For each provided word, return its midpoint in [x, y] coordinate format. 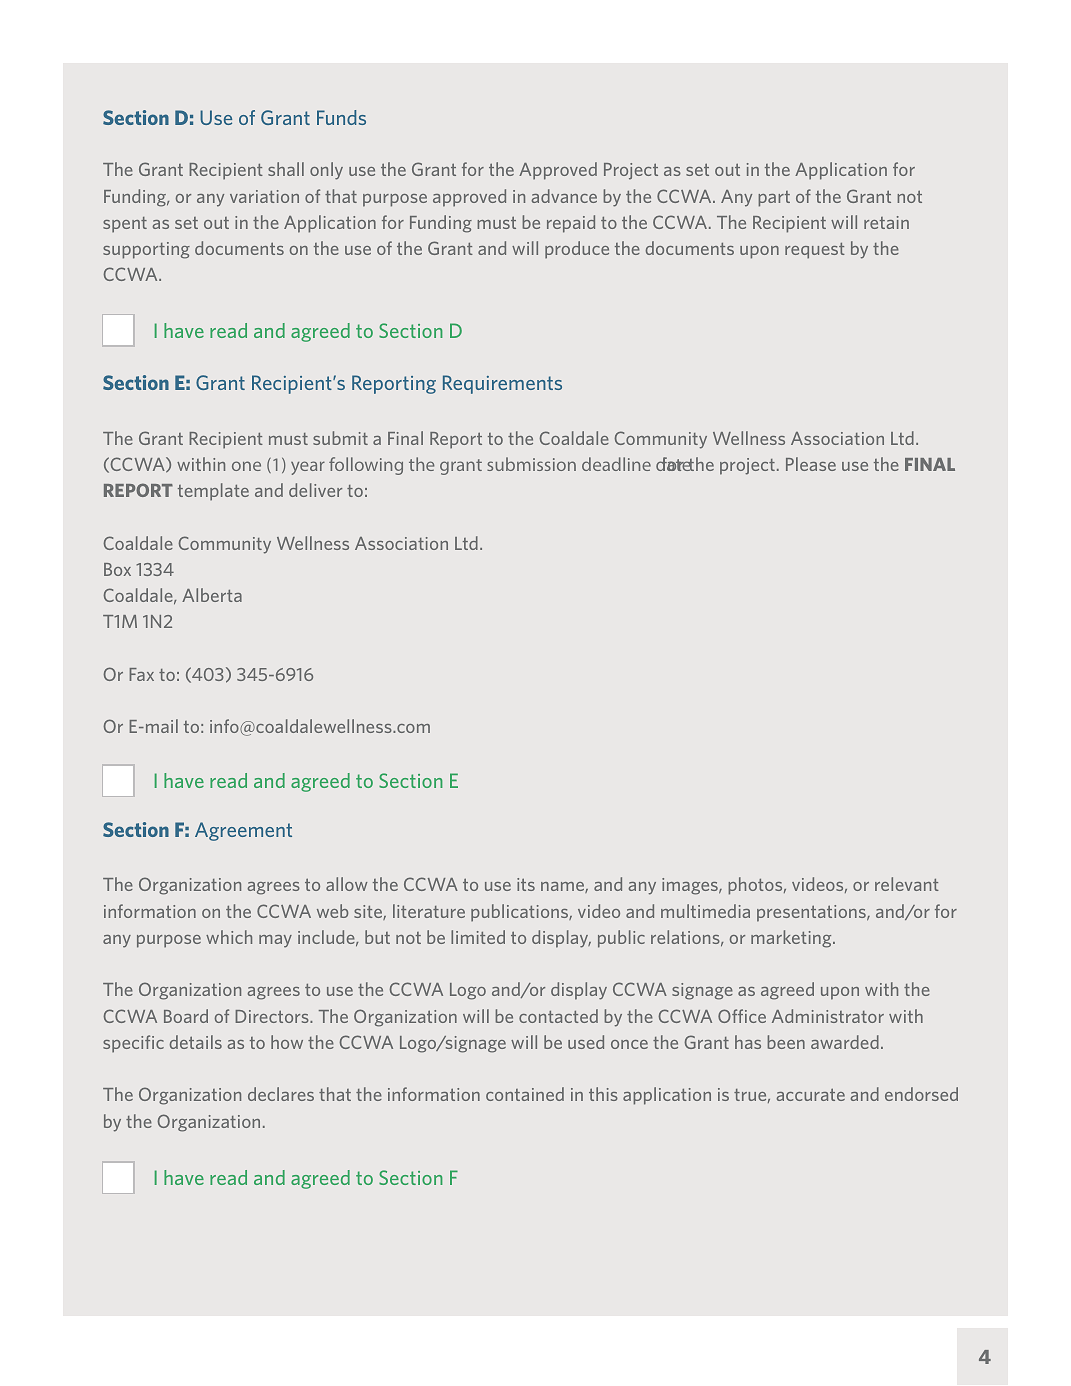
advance [564, 196]
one [246, 466]
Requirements [502, 384]
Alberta [212, 595]
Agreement [243, 831]
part [774, 199]
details [196, 1042]
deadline [616, 464]
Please [811, 464]
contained [525, 1094]
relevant [907, 884]
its [526, 884]
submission [531, 464]
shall [286, 169]
